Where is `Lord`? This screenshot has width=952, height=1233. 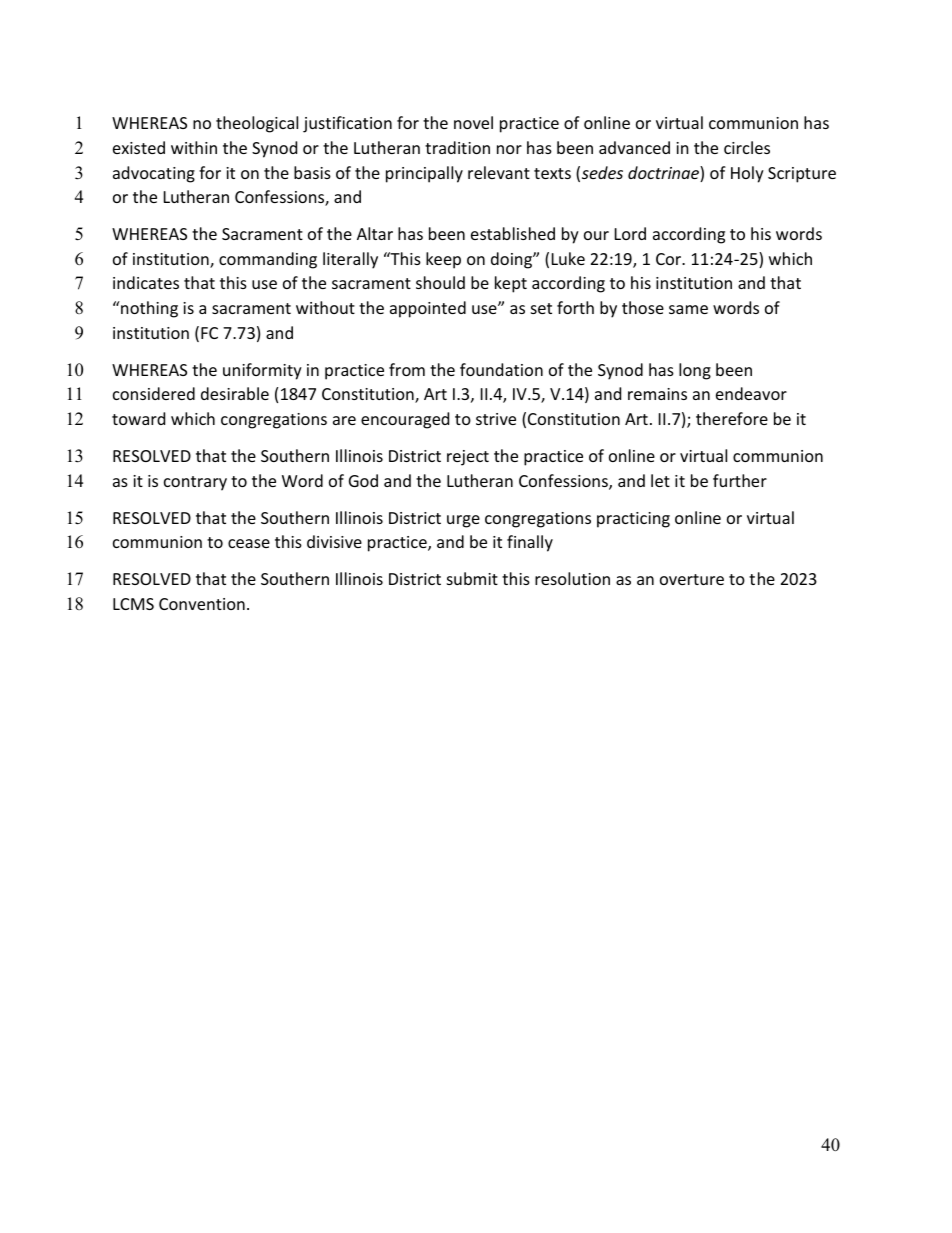
Lord is located at coordinates (630, 233).
